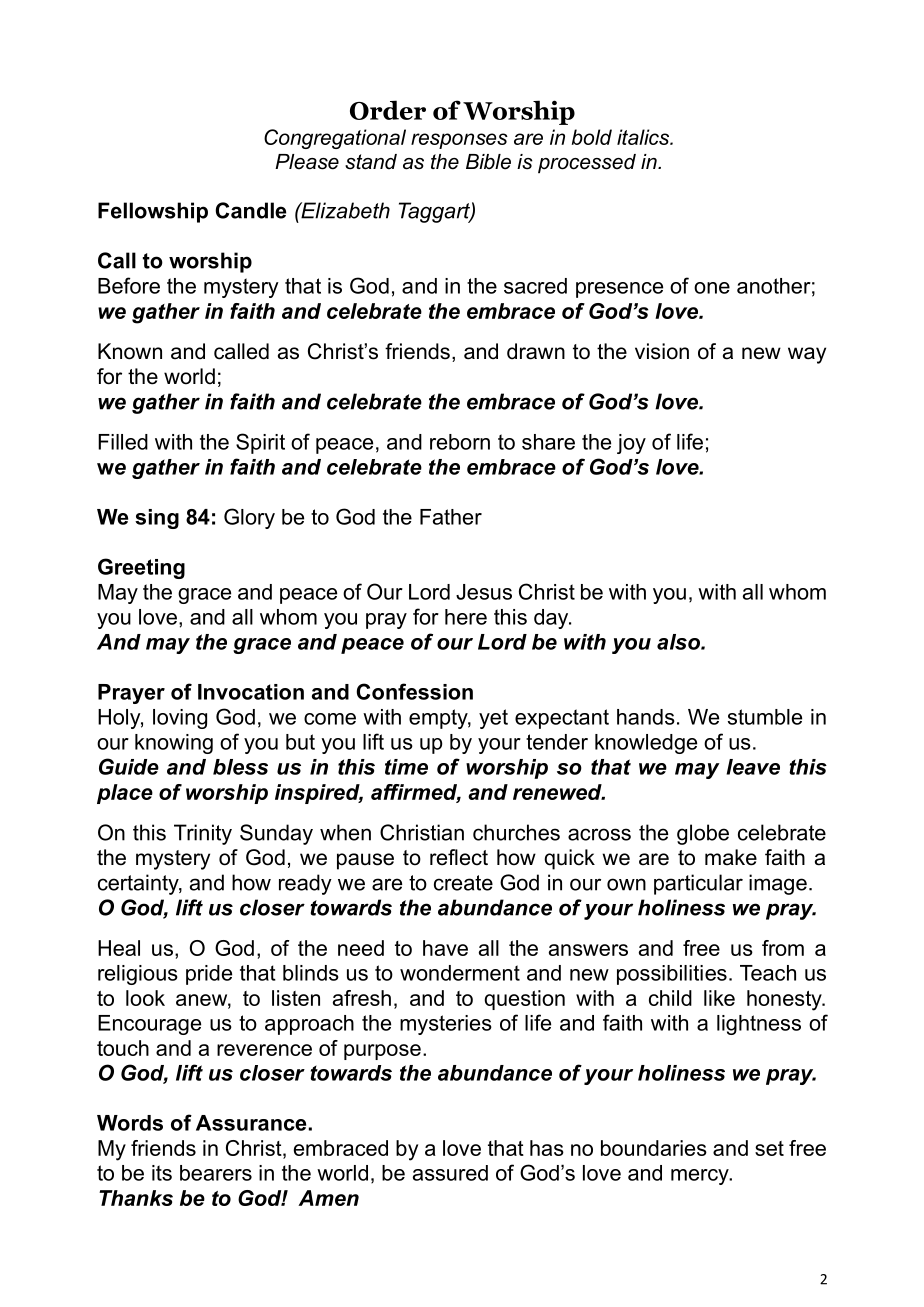 The width and height of the document is (924, 1307). Describe the element at coordinates (679, 642) in the document. I see `also` at that location.
